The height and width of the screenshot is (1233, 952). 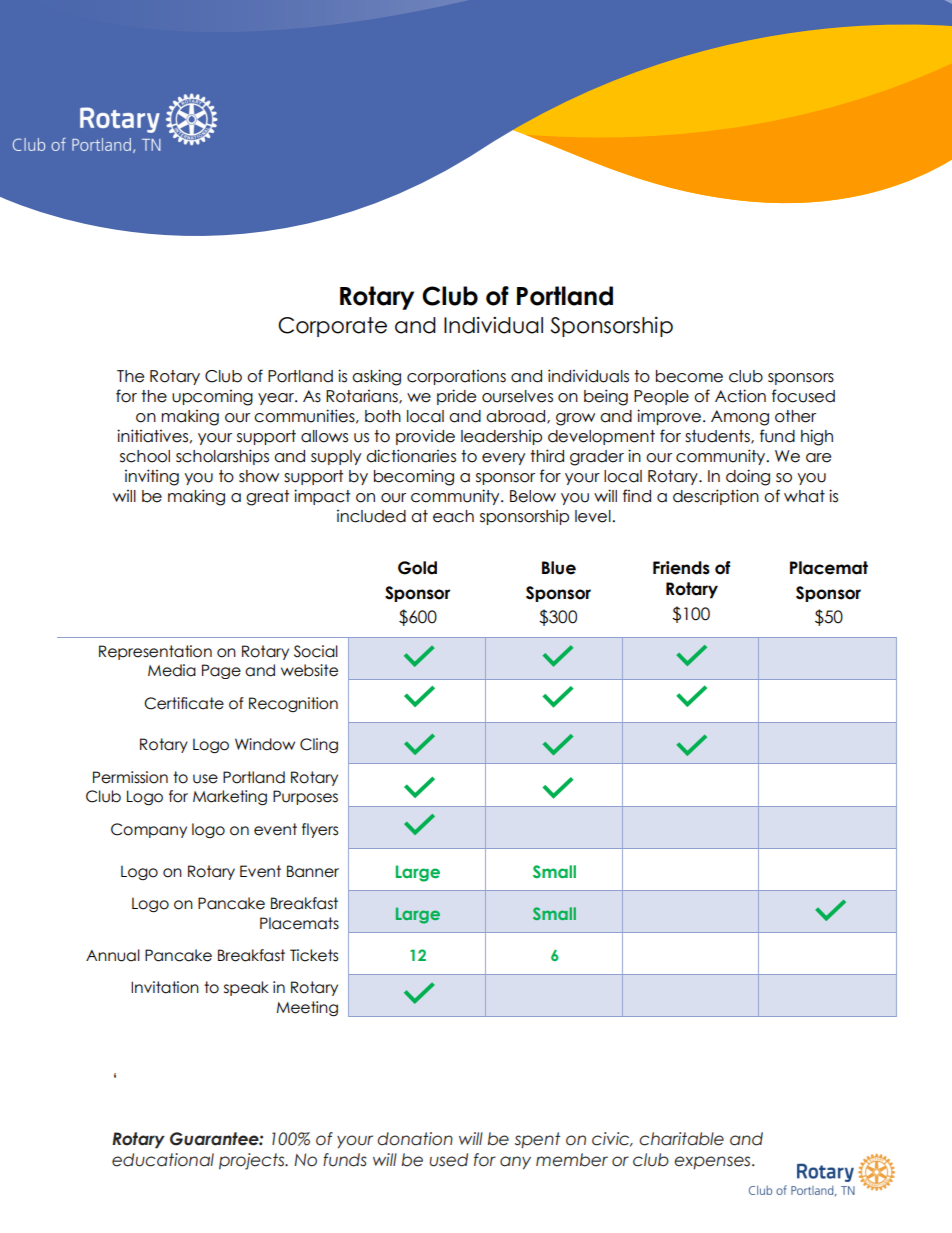 What do you see at coordinates (415, 1139) in the screenshot?
I see `donation` at bounding box center [415, 1139].
